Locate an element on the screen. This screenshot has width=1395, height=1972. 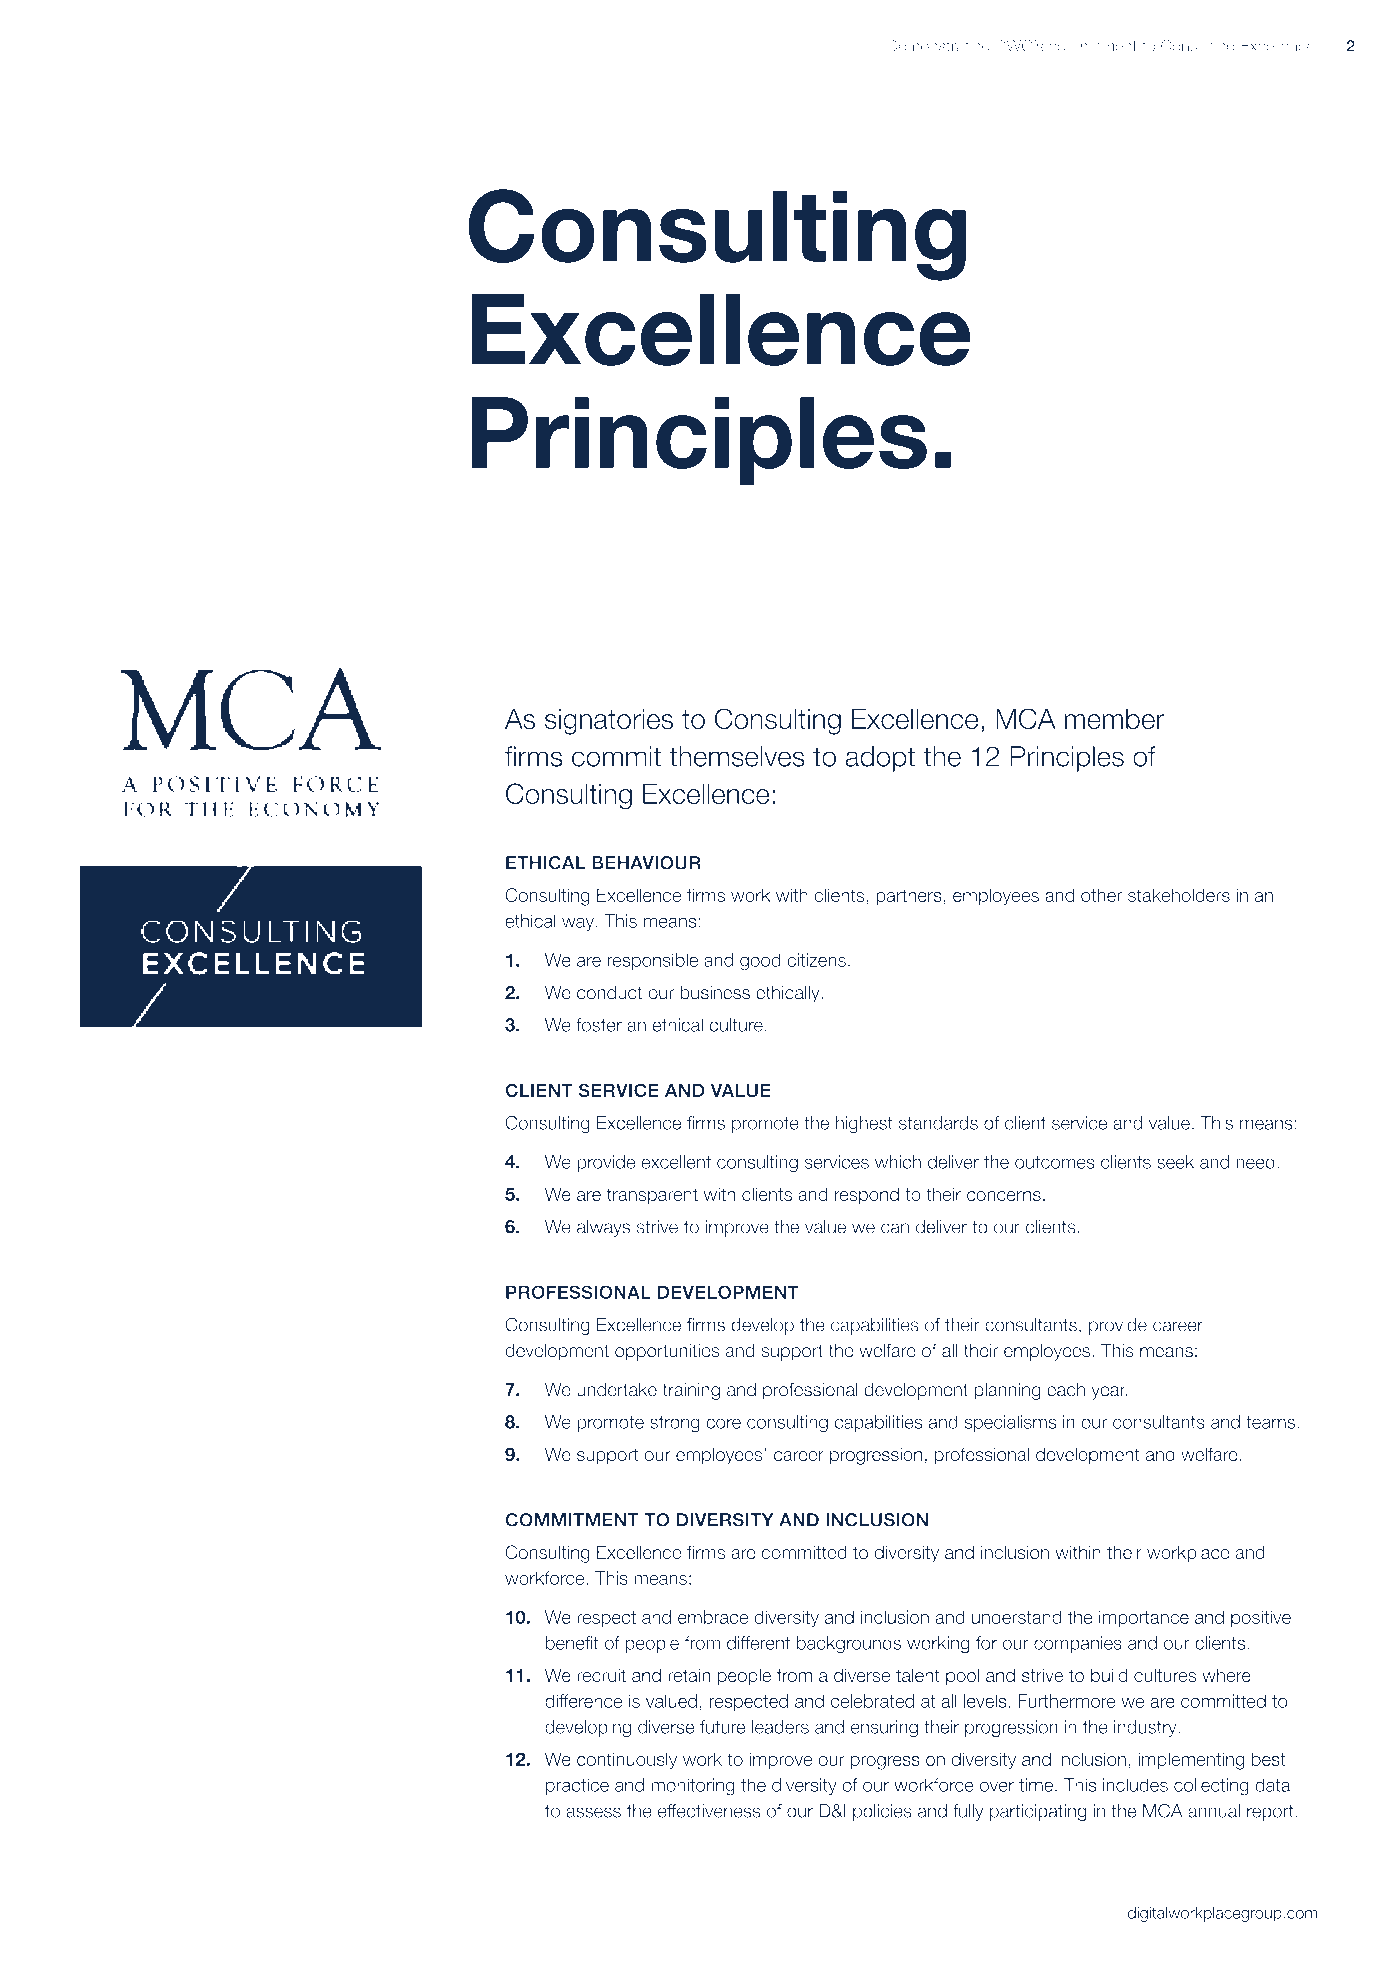
seek is located at coordinates (1175, 1162).
